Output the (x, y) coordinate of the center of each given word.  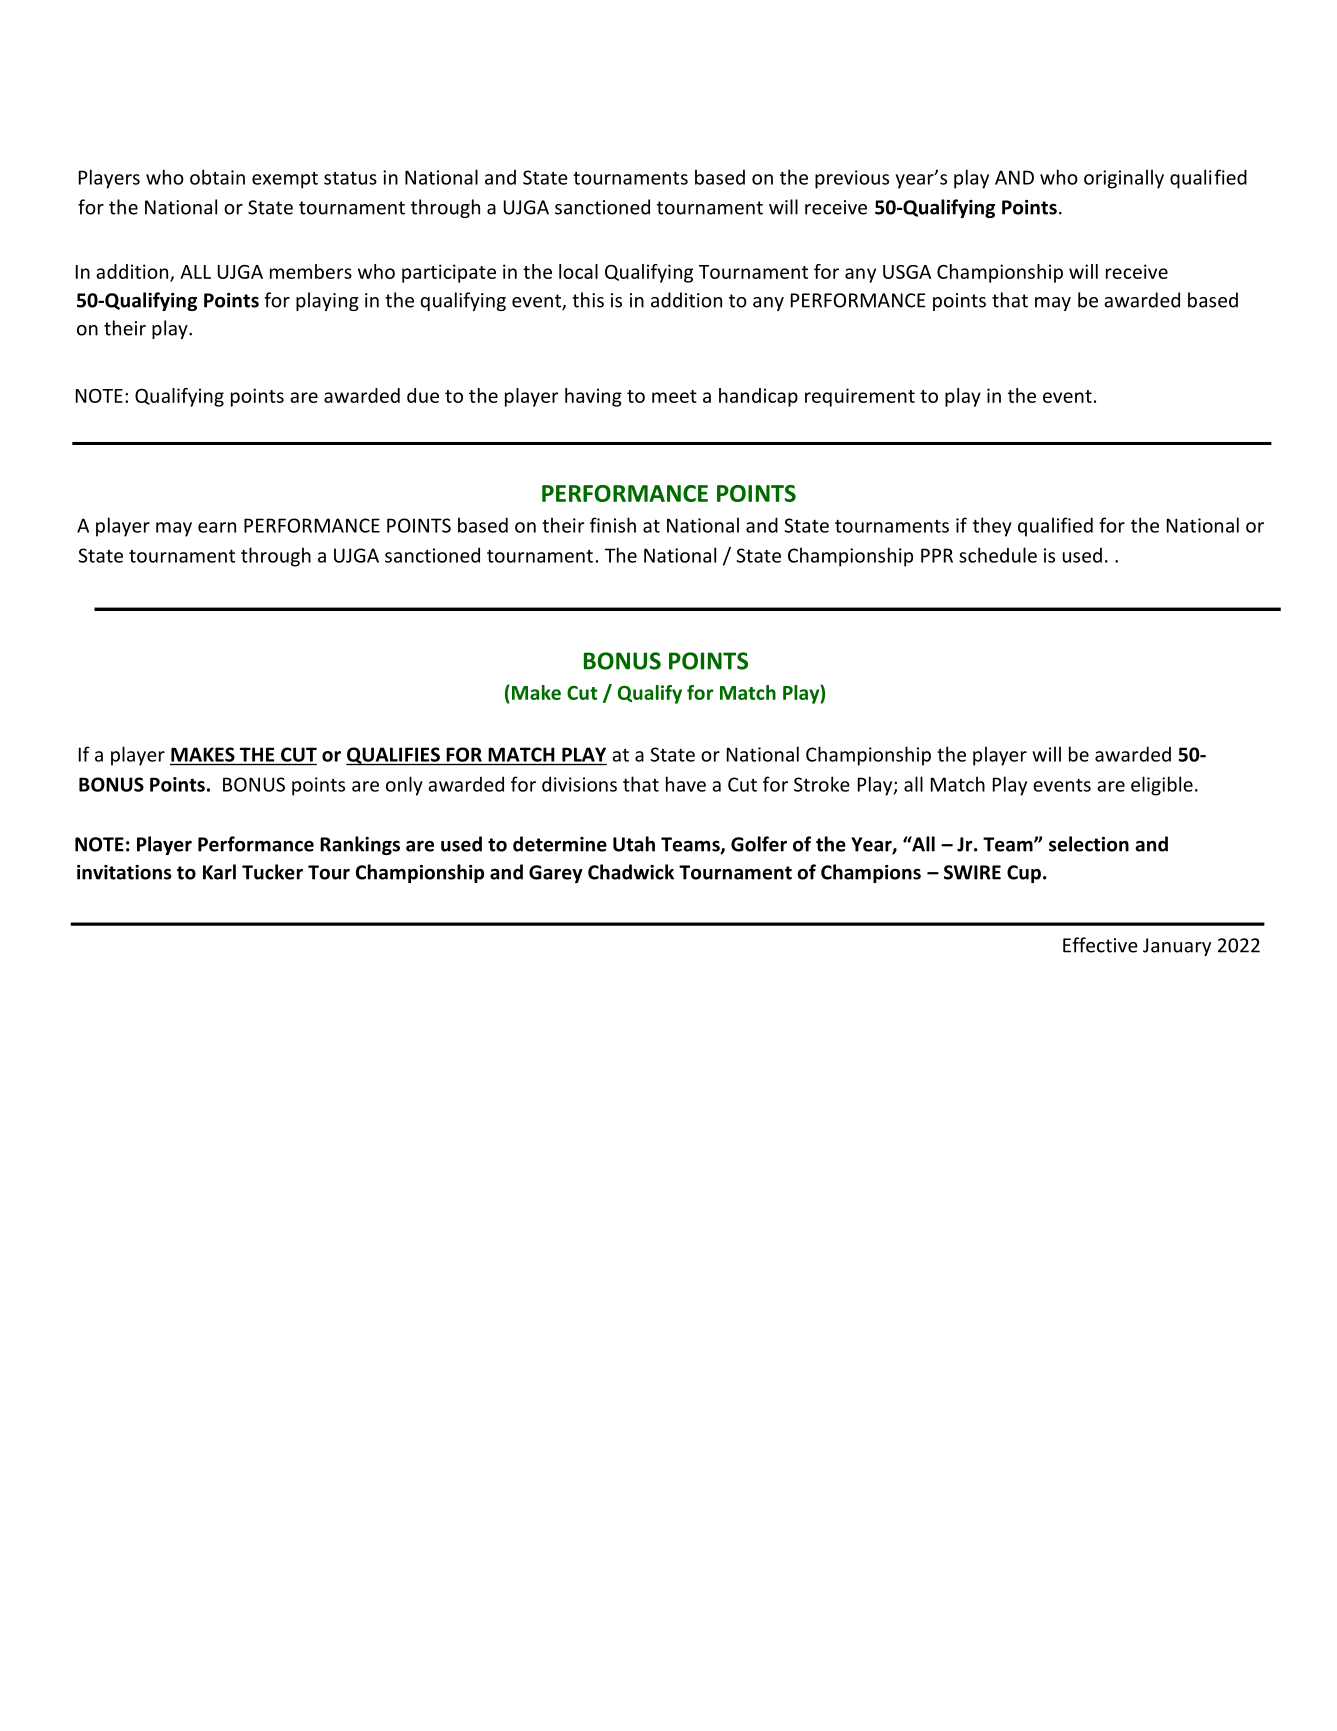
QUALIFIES (394, 756)
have (686, 784)
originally (1124, 179)
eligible (1162, 786)
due (423, 395)
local (578, 271)
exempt (285, 180)
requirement (860, 397)
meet (674, 396)
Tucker (272, 872)
